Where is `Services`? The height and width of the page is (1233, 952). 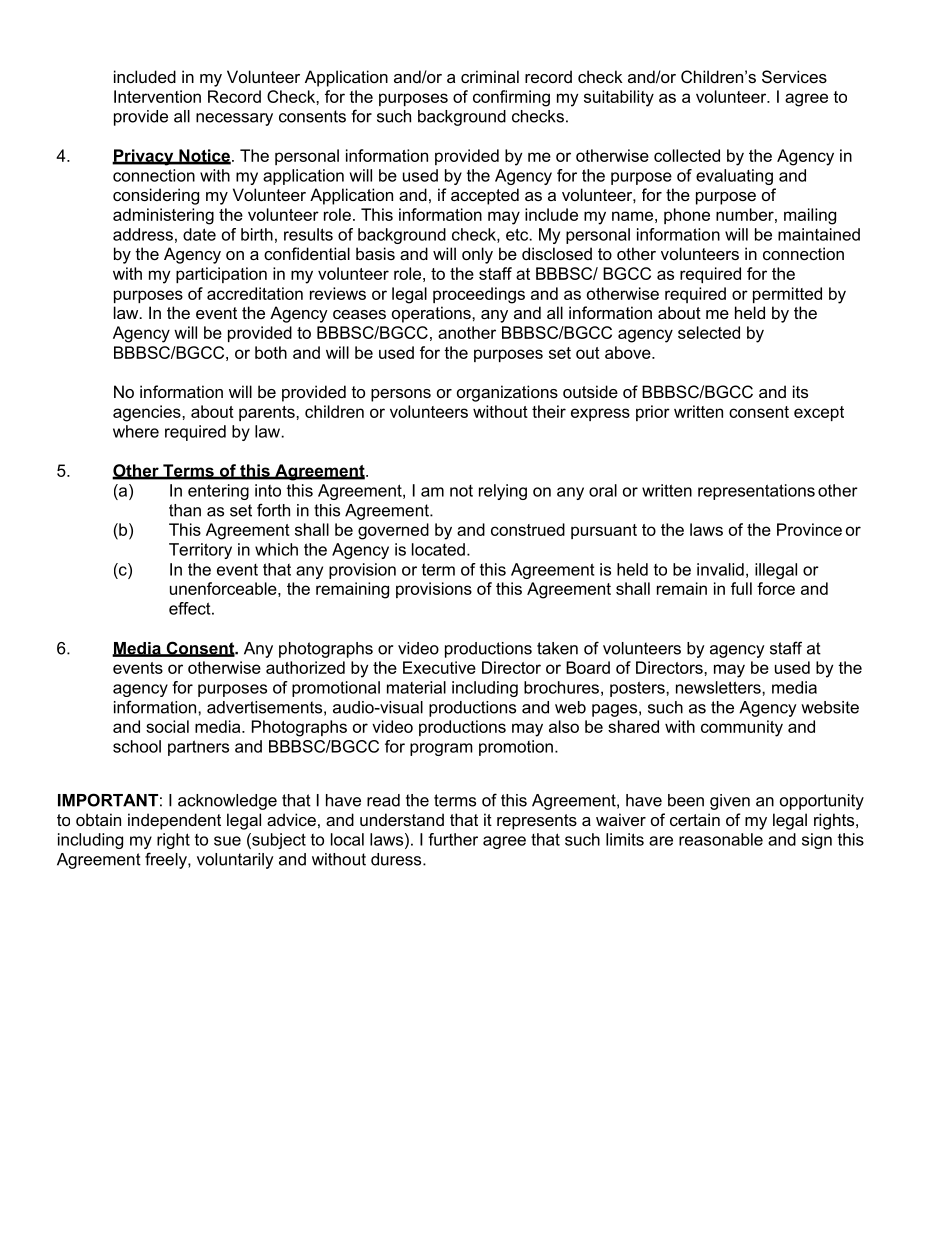
Services is located at coordinates (794, 76).
